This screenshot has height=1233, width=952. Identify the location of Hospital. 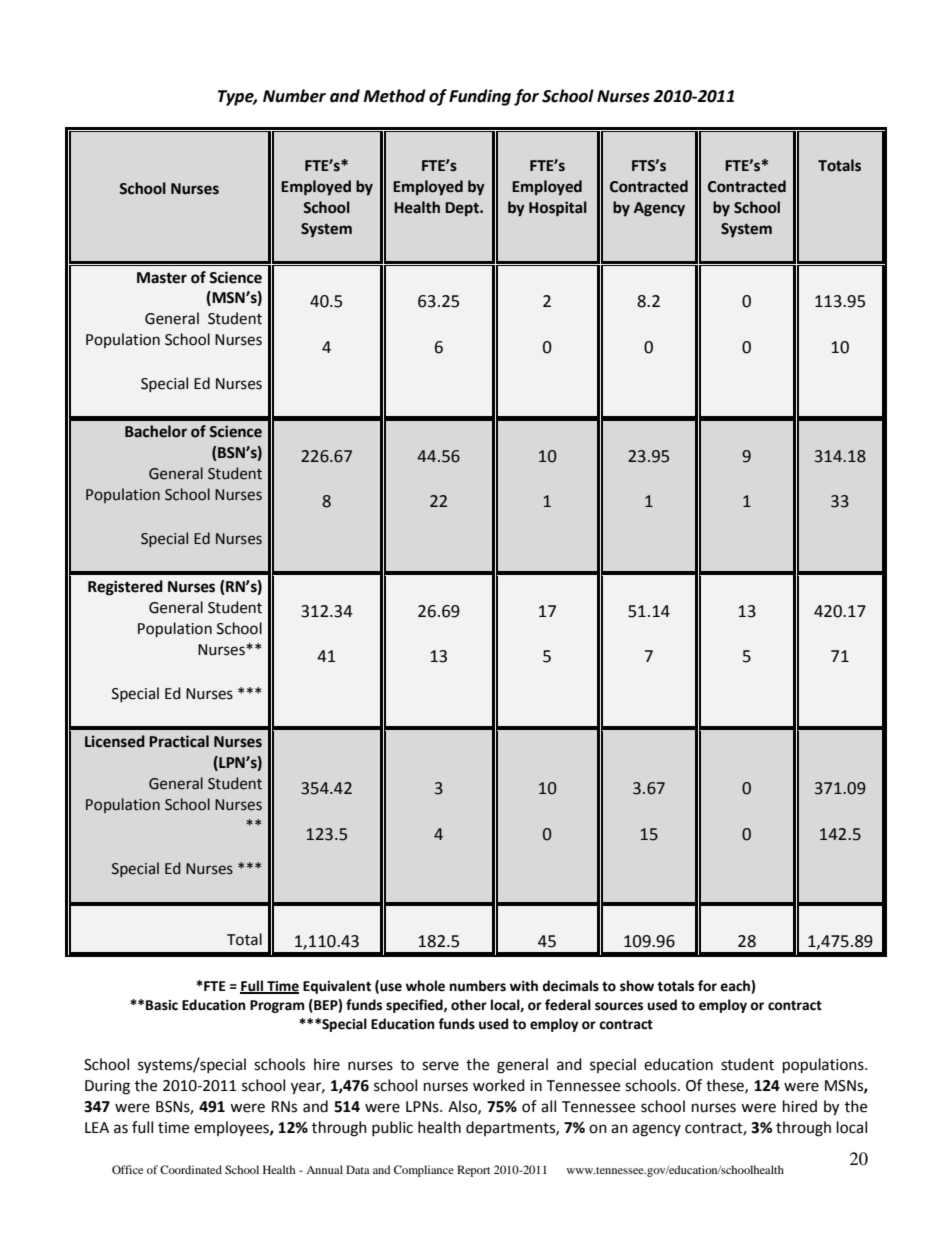
(558, 209).
